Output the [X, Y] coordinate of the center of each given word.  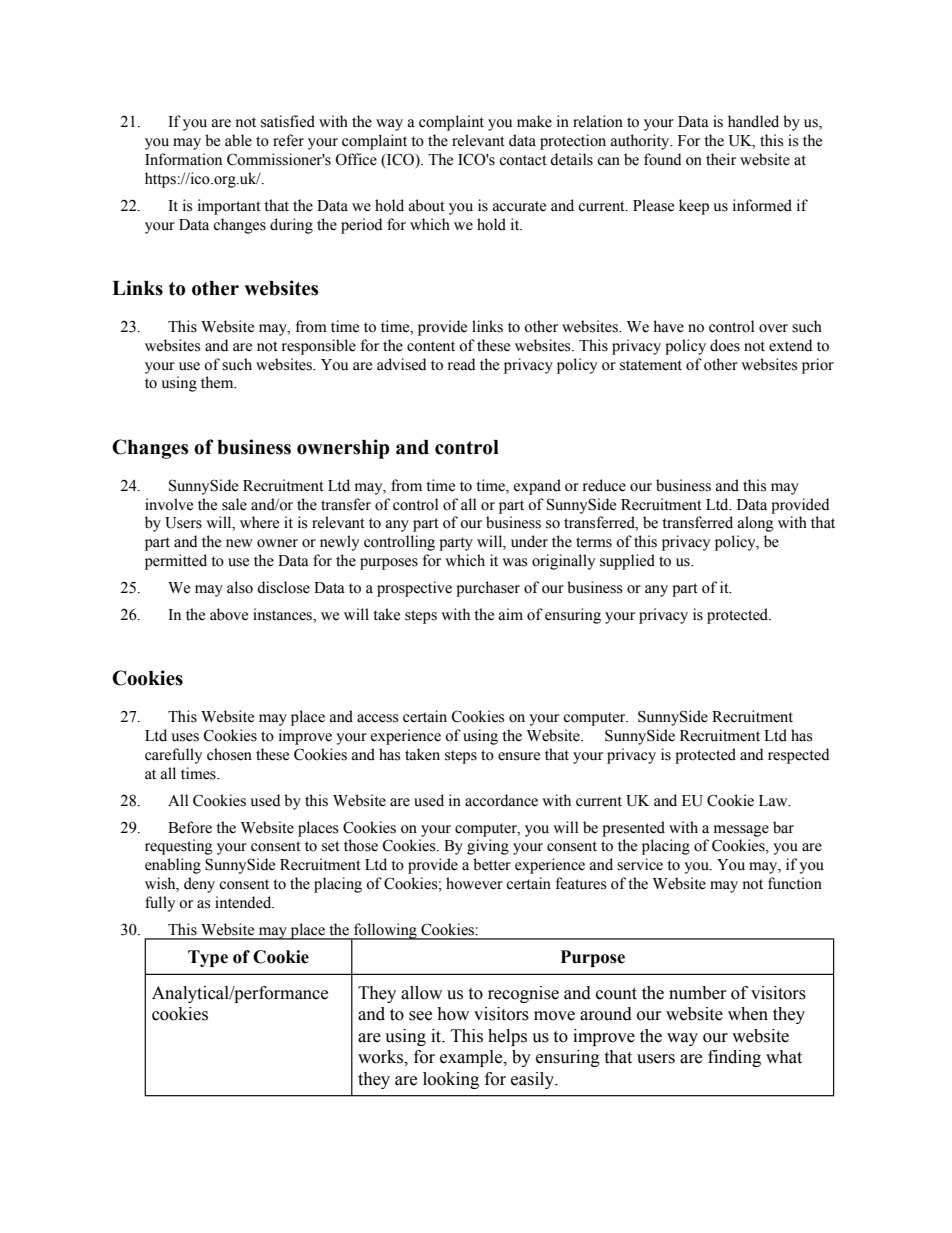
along [756, 524]
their [721, 159]
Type [208, 958]
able [238, 140]
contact [523, 160]
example [472, 1058]
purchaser [488, 589]
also [240, 587]
